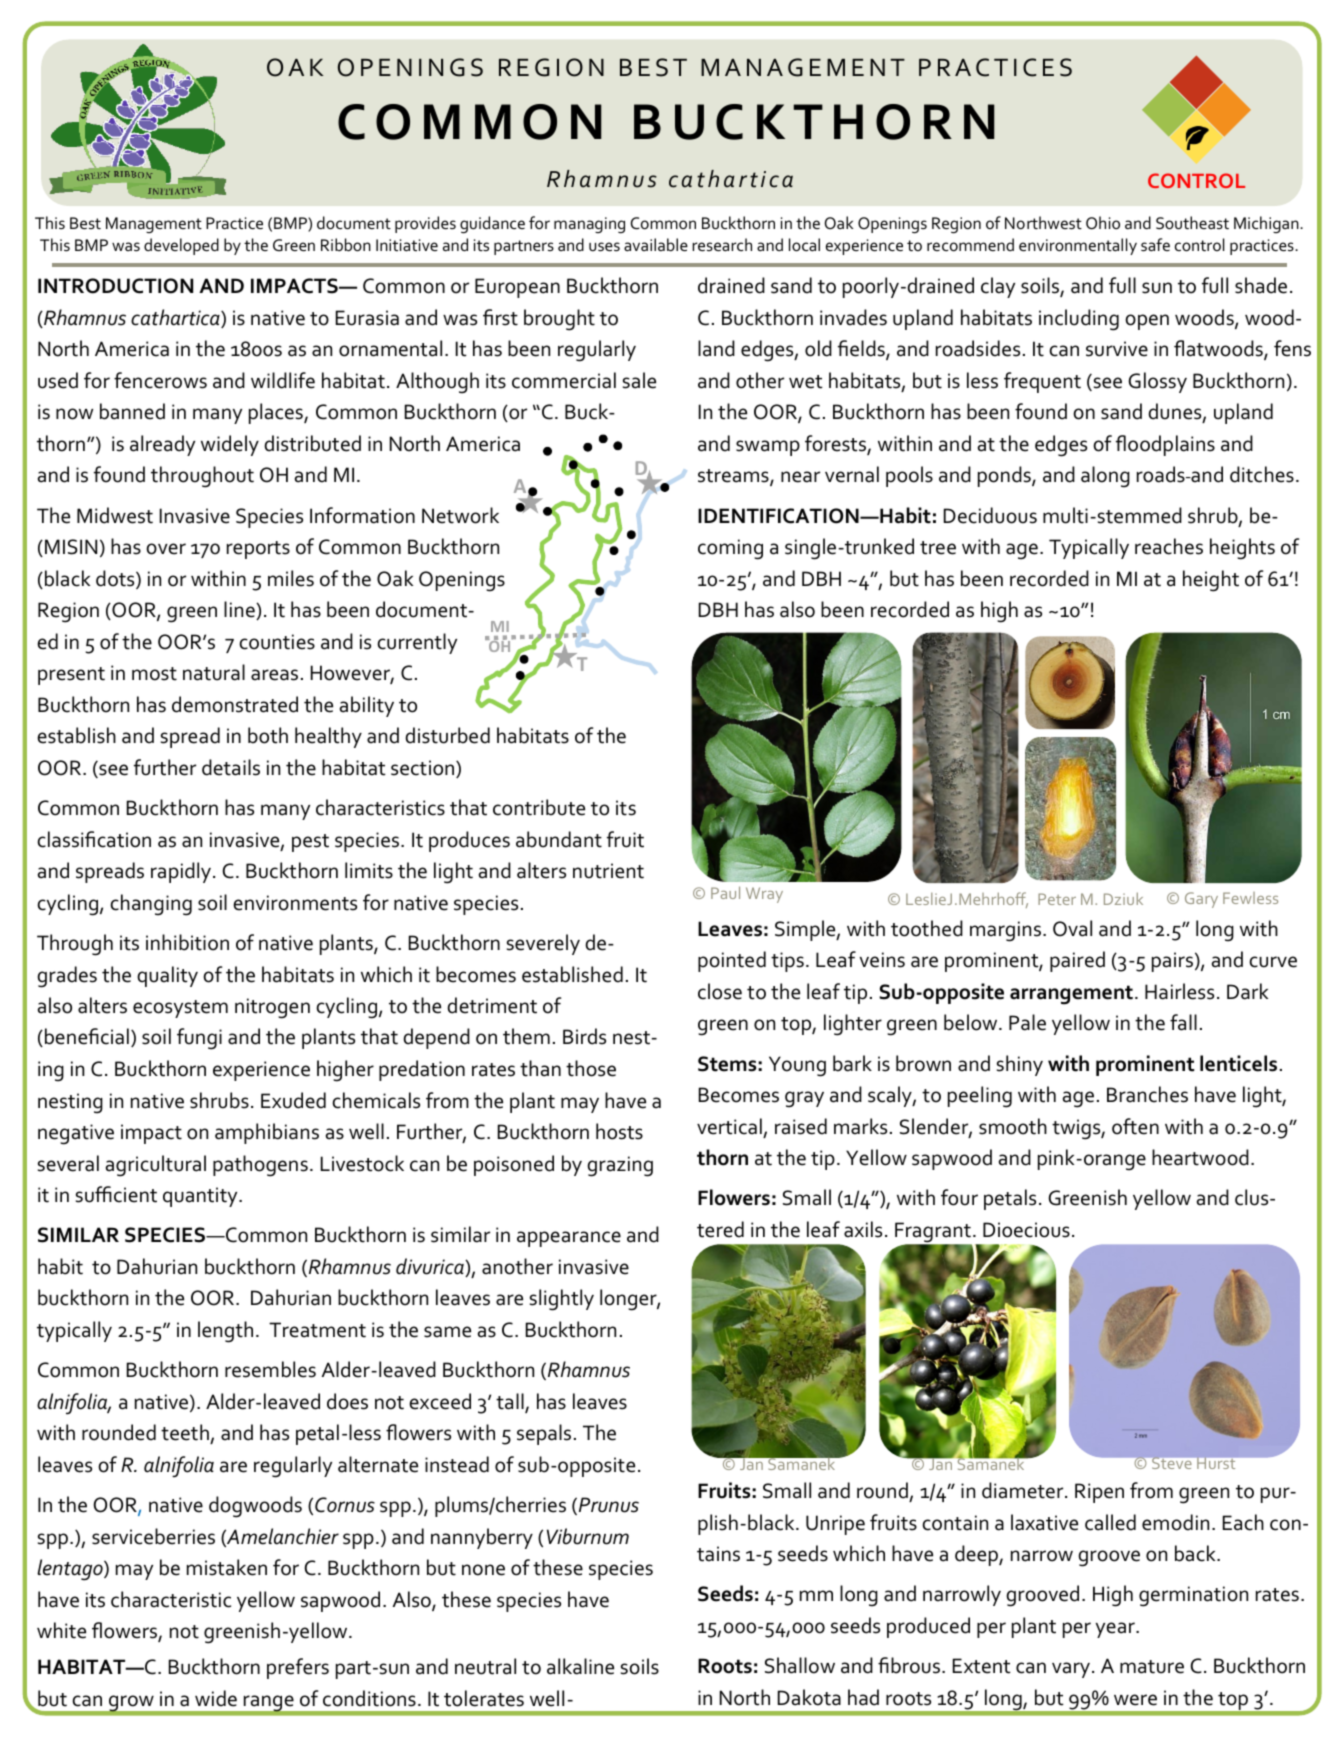 Image resolution: width=1342 pixels, height=1737 pixels. What do you see at coordinates (990, 515) in the screenshot?
I see `Deciduous` at bounding box center [990, 515].
